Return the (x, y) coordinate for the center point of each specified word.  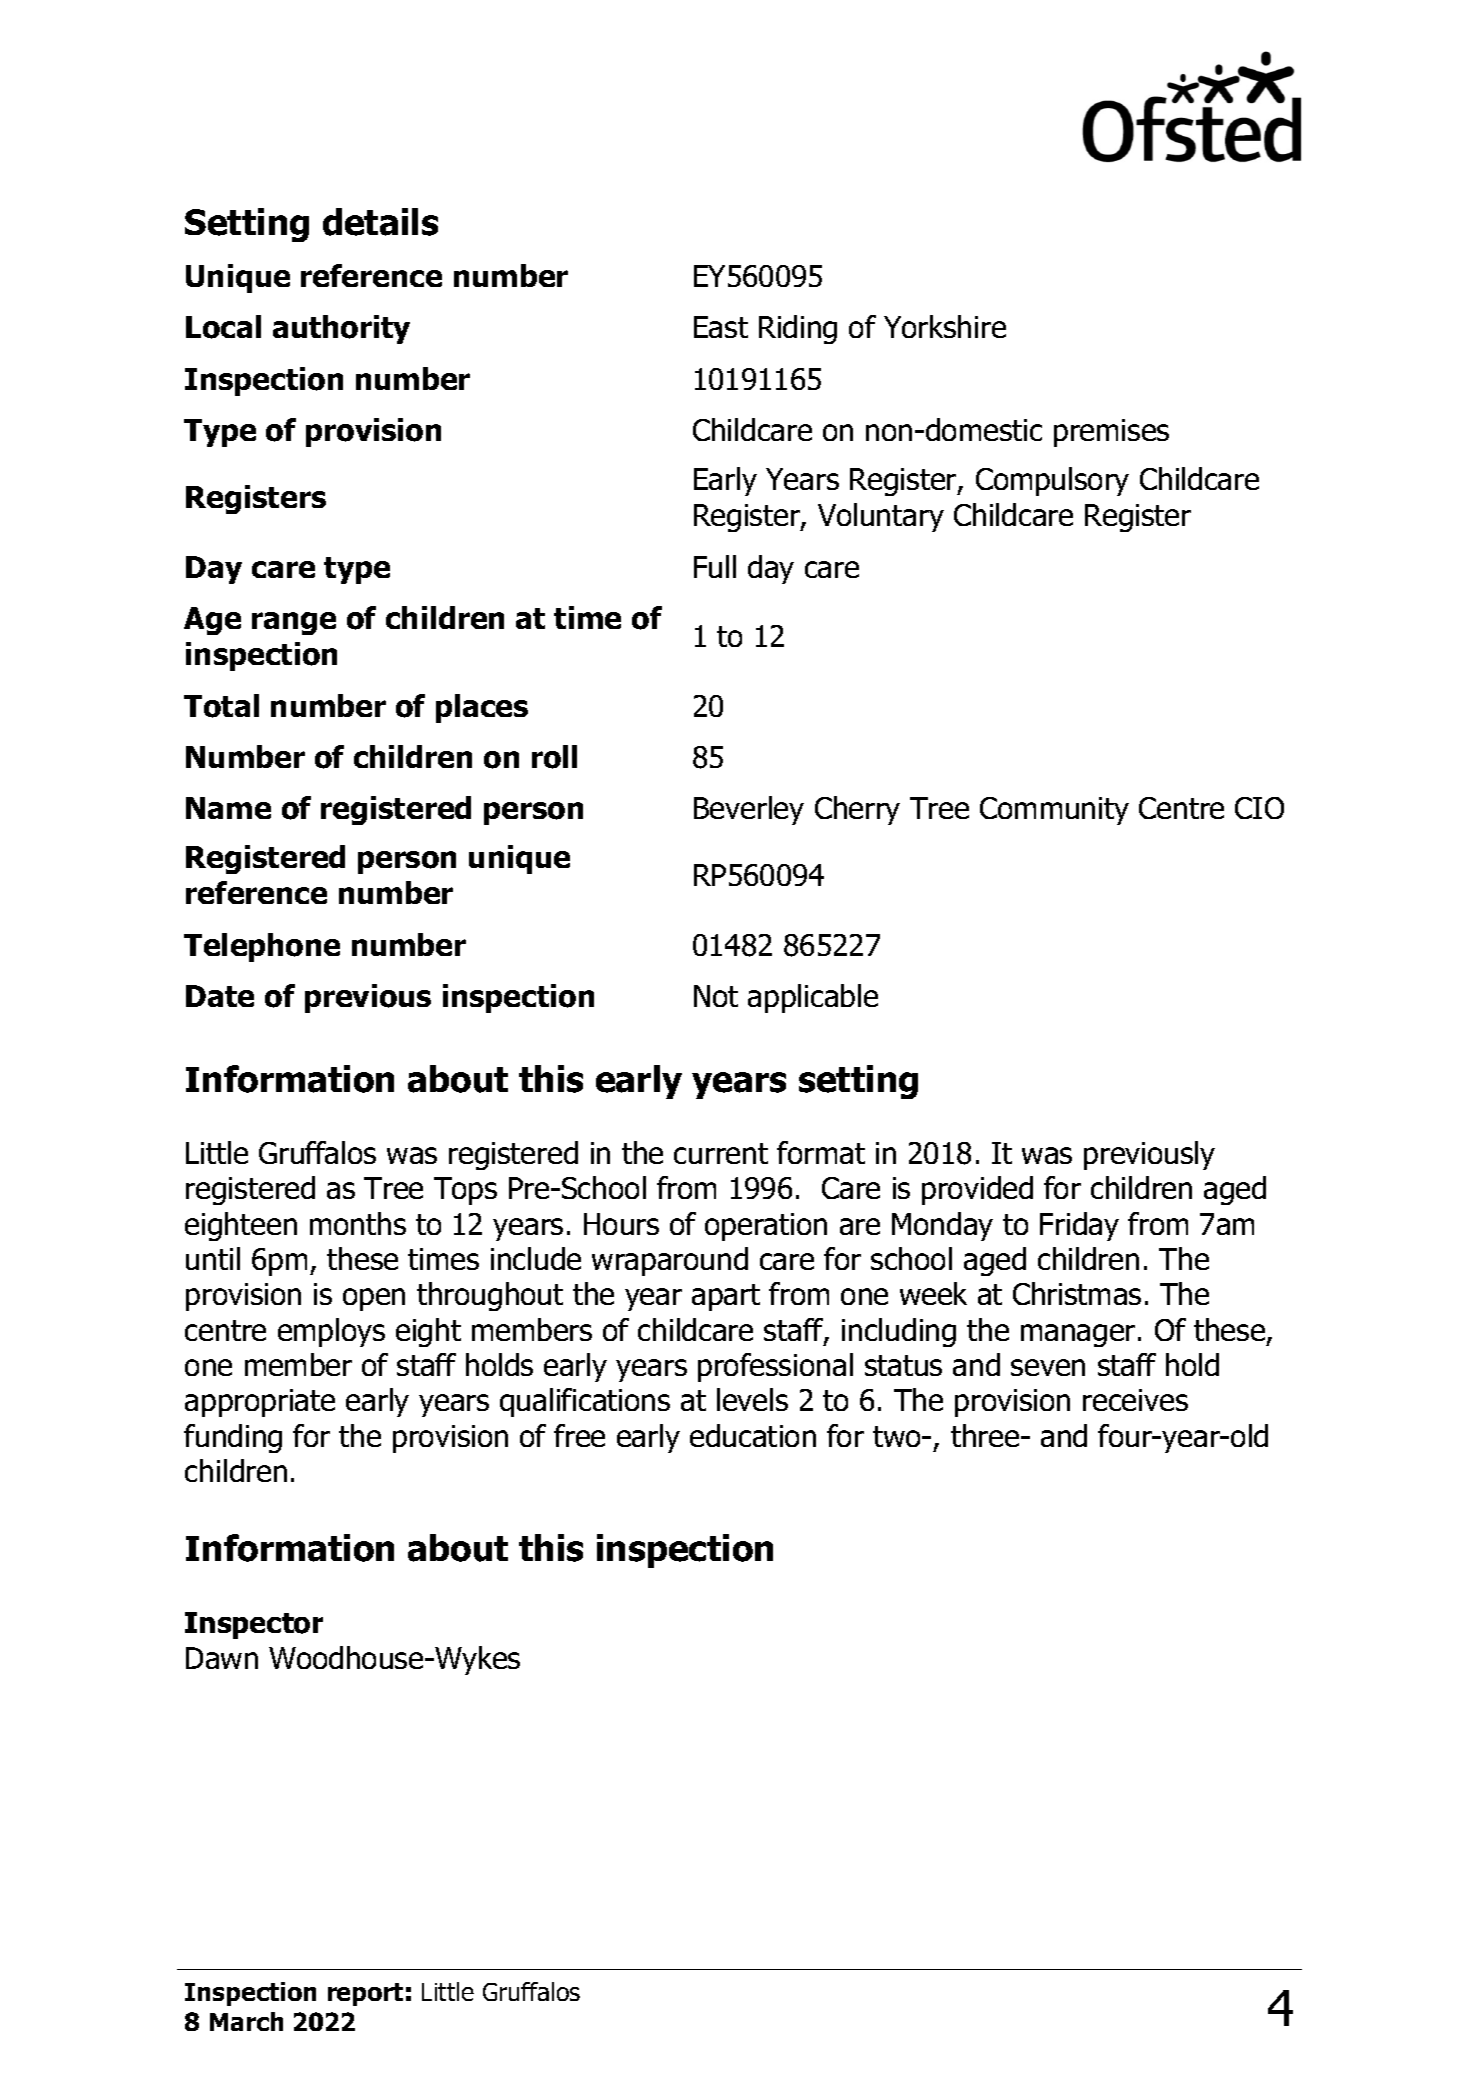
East (721, 327)
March (246, 2021)
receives (1135, 1400)
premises (1111, 433)
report (365, 1994)
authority (341, 329)
